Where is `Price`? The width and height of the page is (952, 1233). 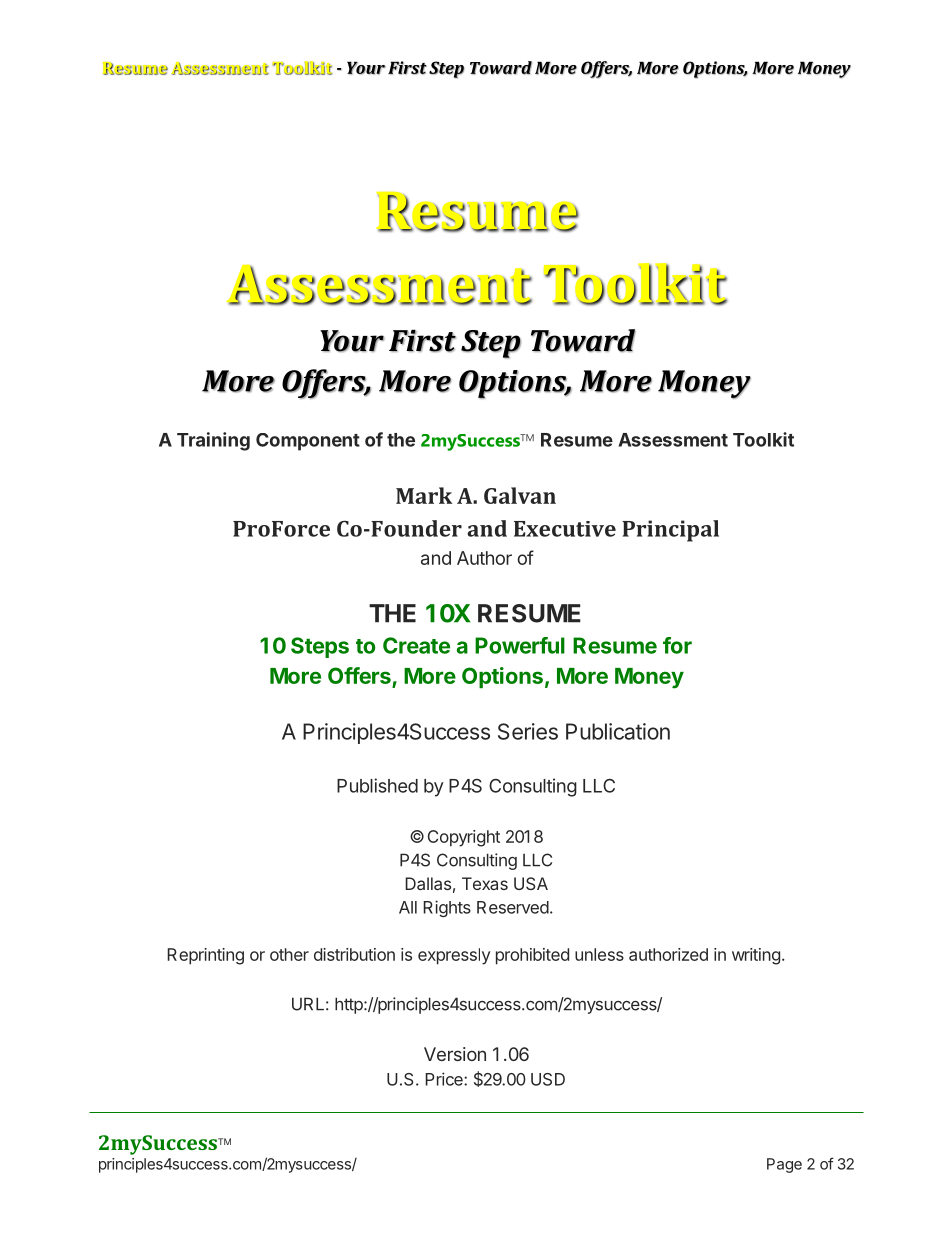 Price is located at coordinates (445, 1079).
